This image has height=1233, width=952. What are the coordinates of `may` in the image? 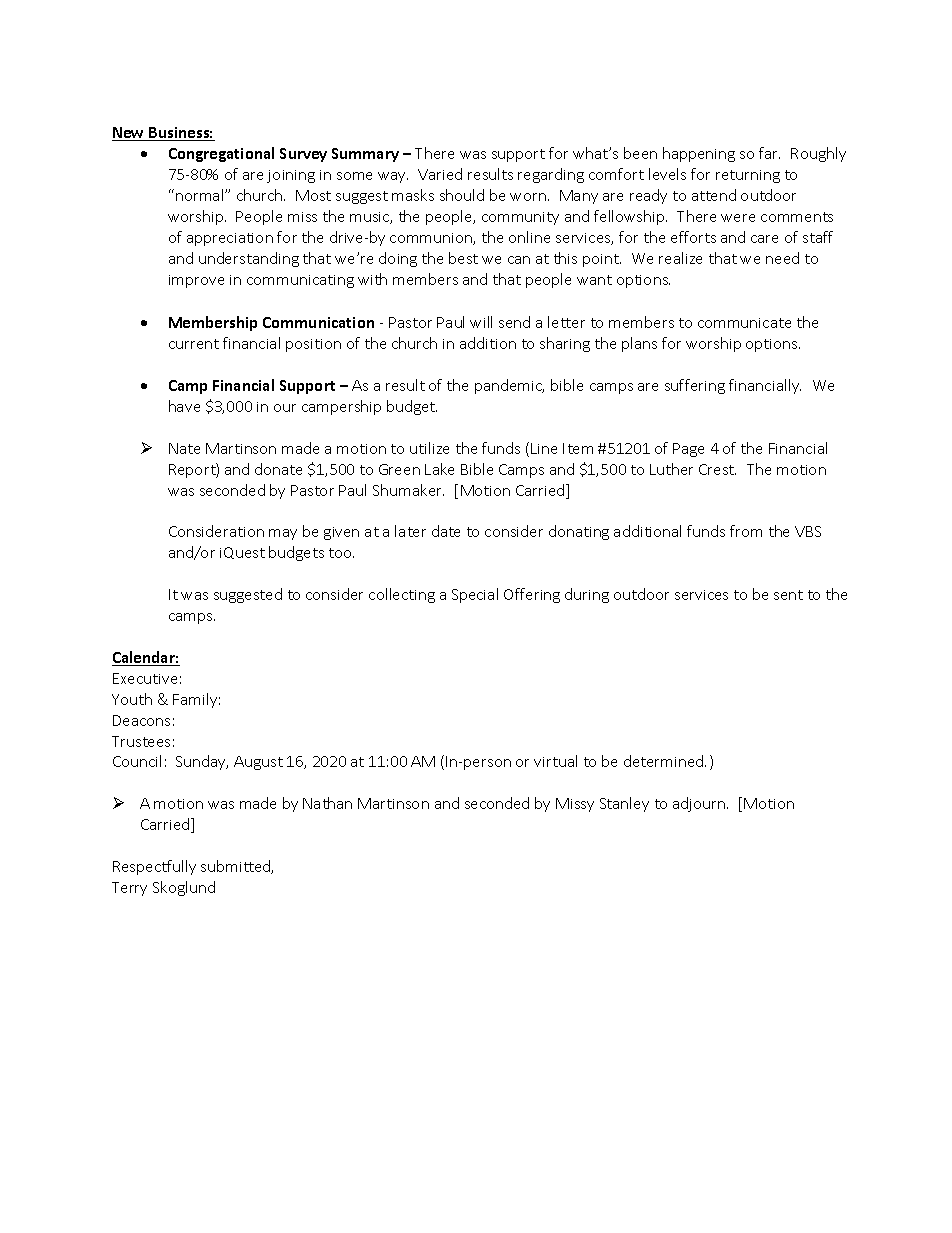 It's located at (283, 534).
